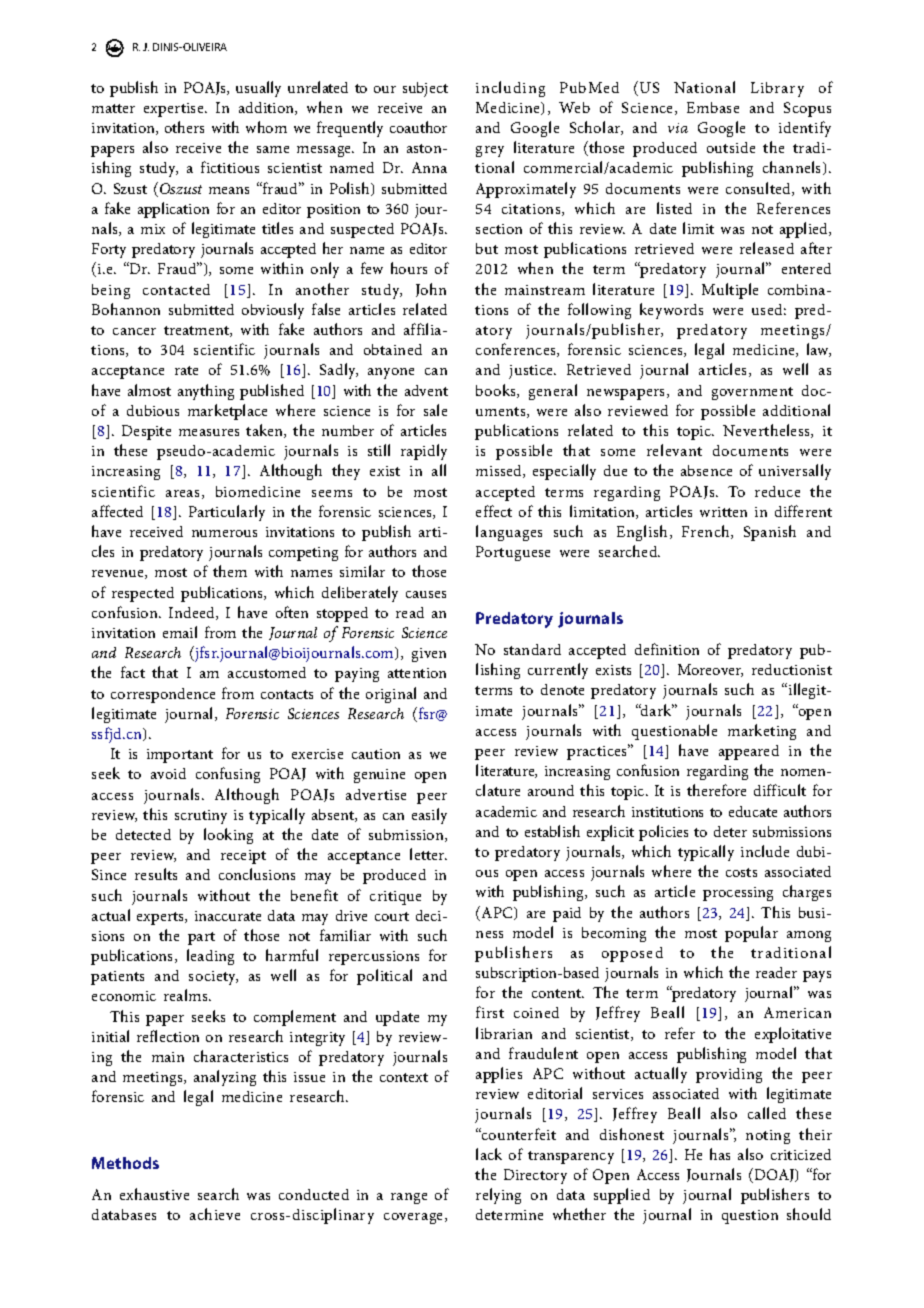 This document has width=924, height=1308. Describe the element at coordinates (180, 632) in the document. I see `email` at that location.
